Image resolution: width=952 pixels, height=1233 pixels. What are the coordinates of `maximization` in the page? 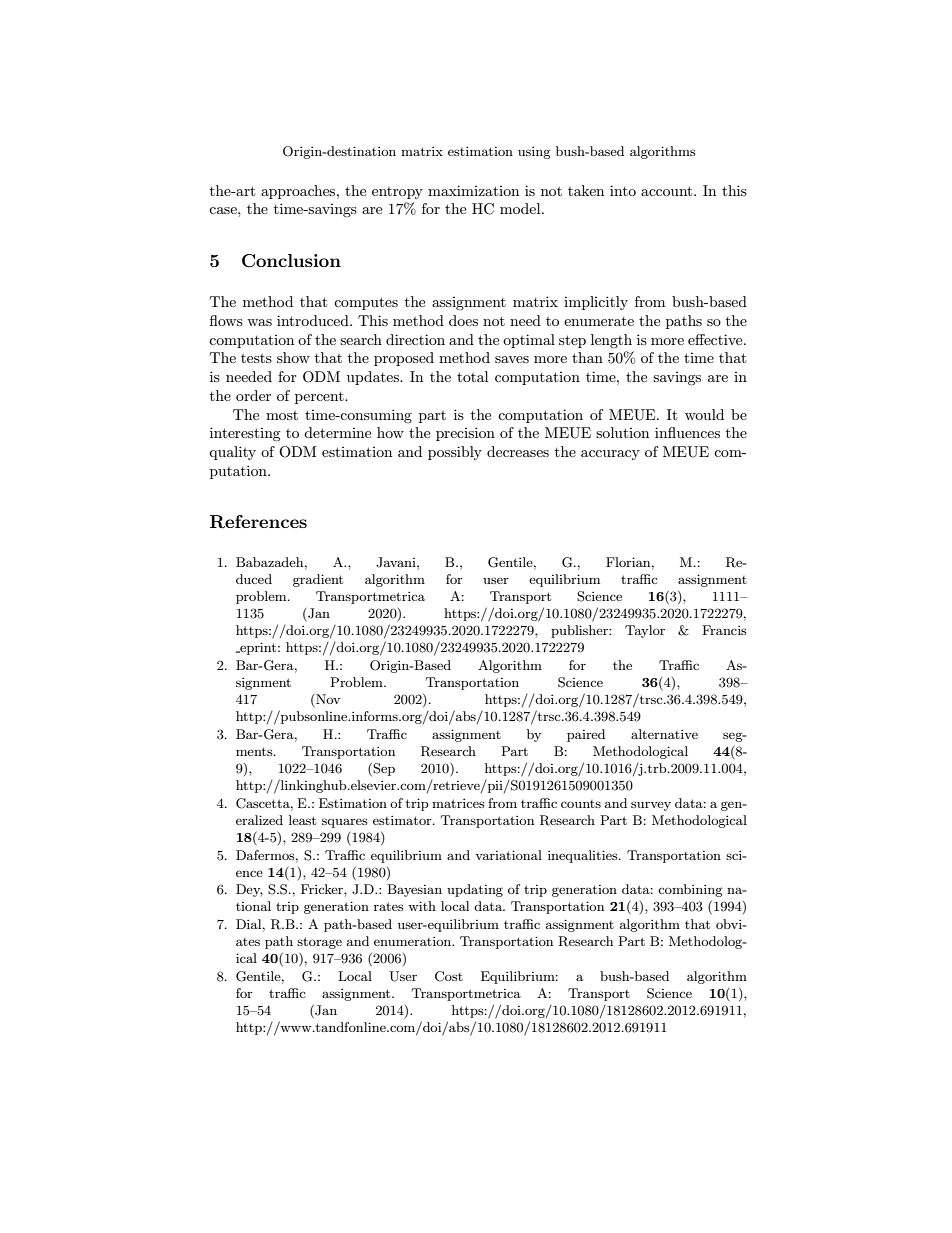 It's located at (473, 190).
